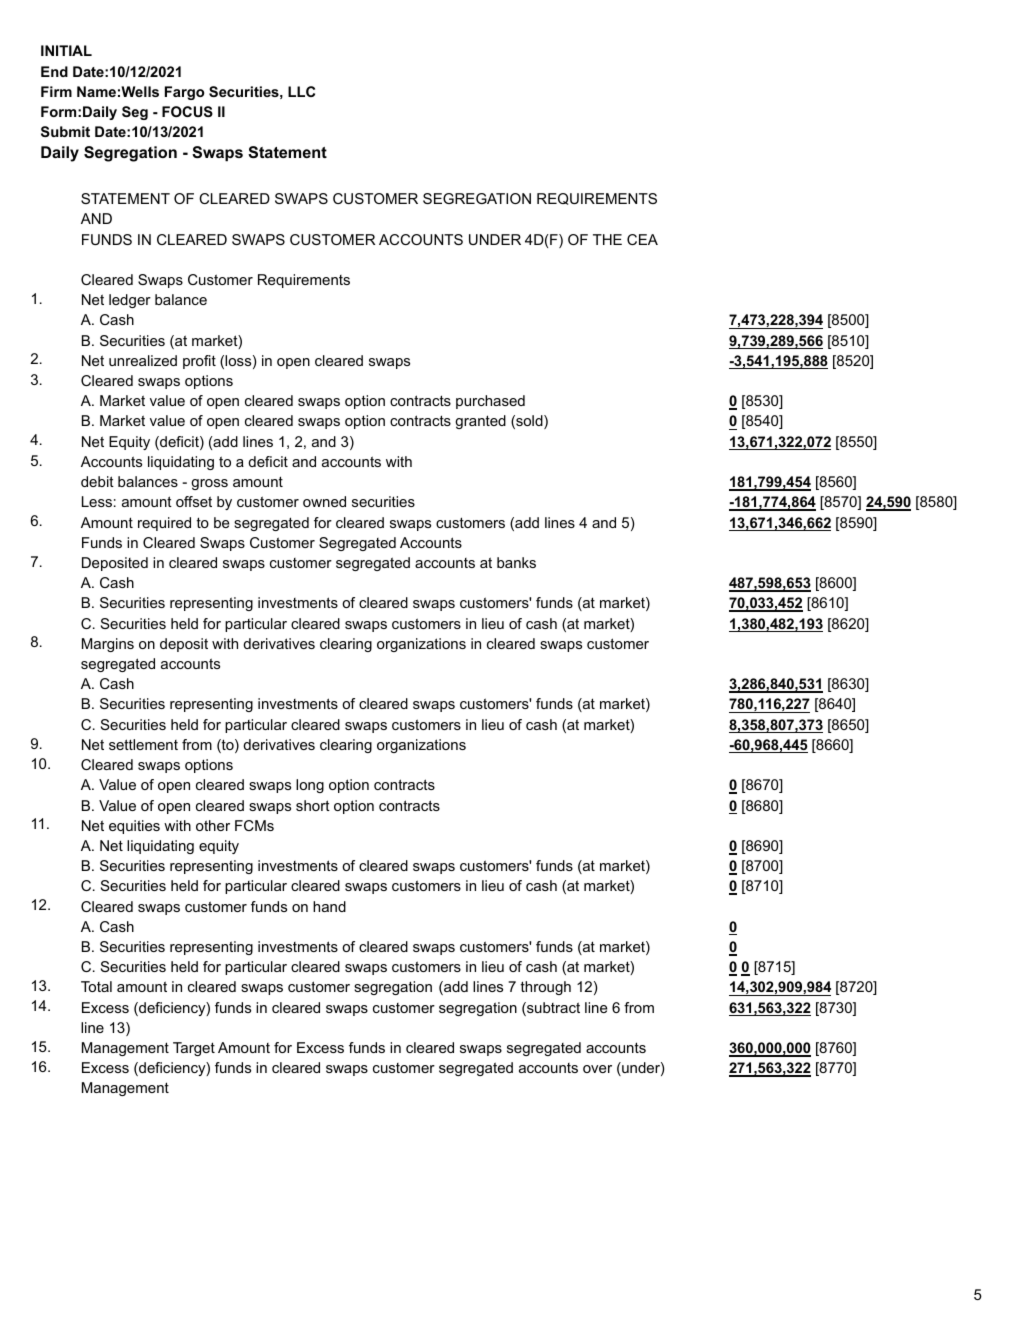  I want to click on banks, so click(516, 562).
